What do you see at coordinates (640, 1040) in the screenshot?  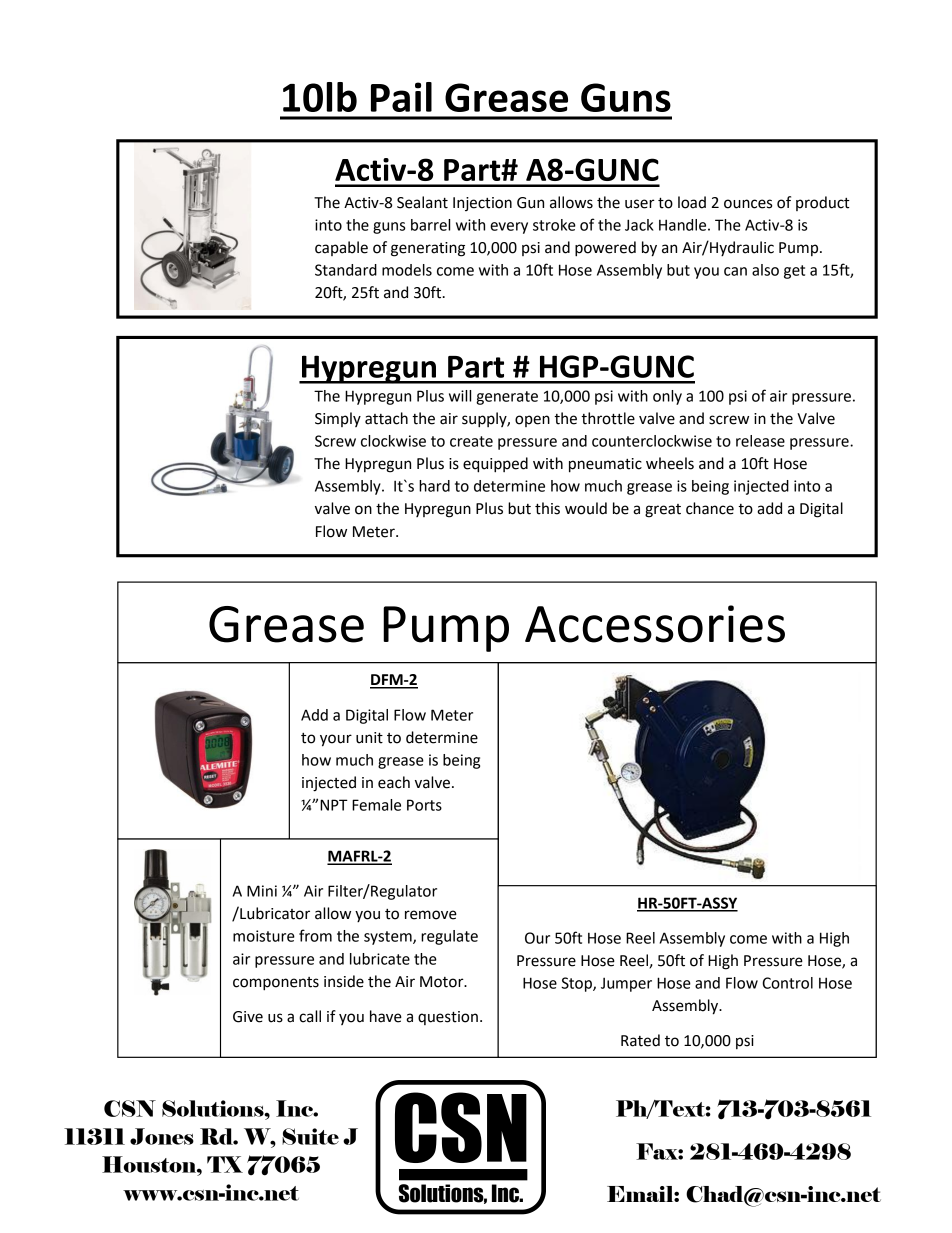 I see `Rated` at bounding box center [640, 1040].
